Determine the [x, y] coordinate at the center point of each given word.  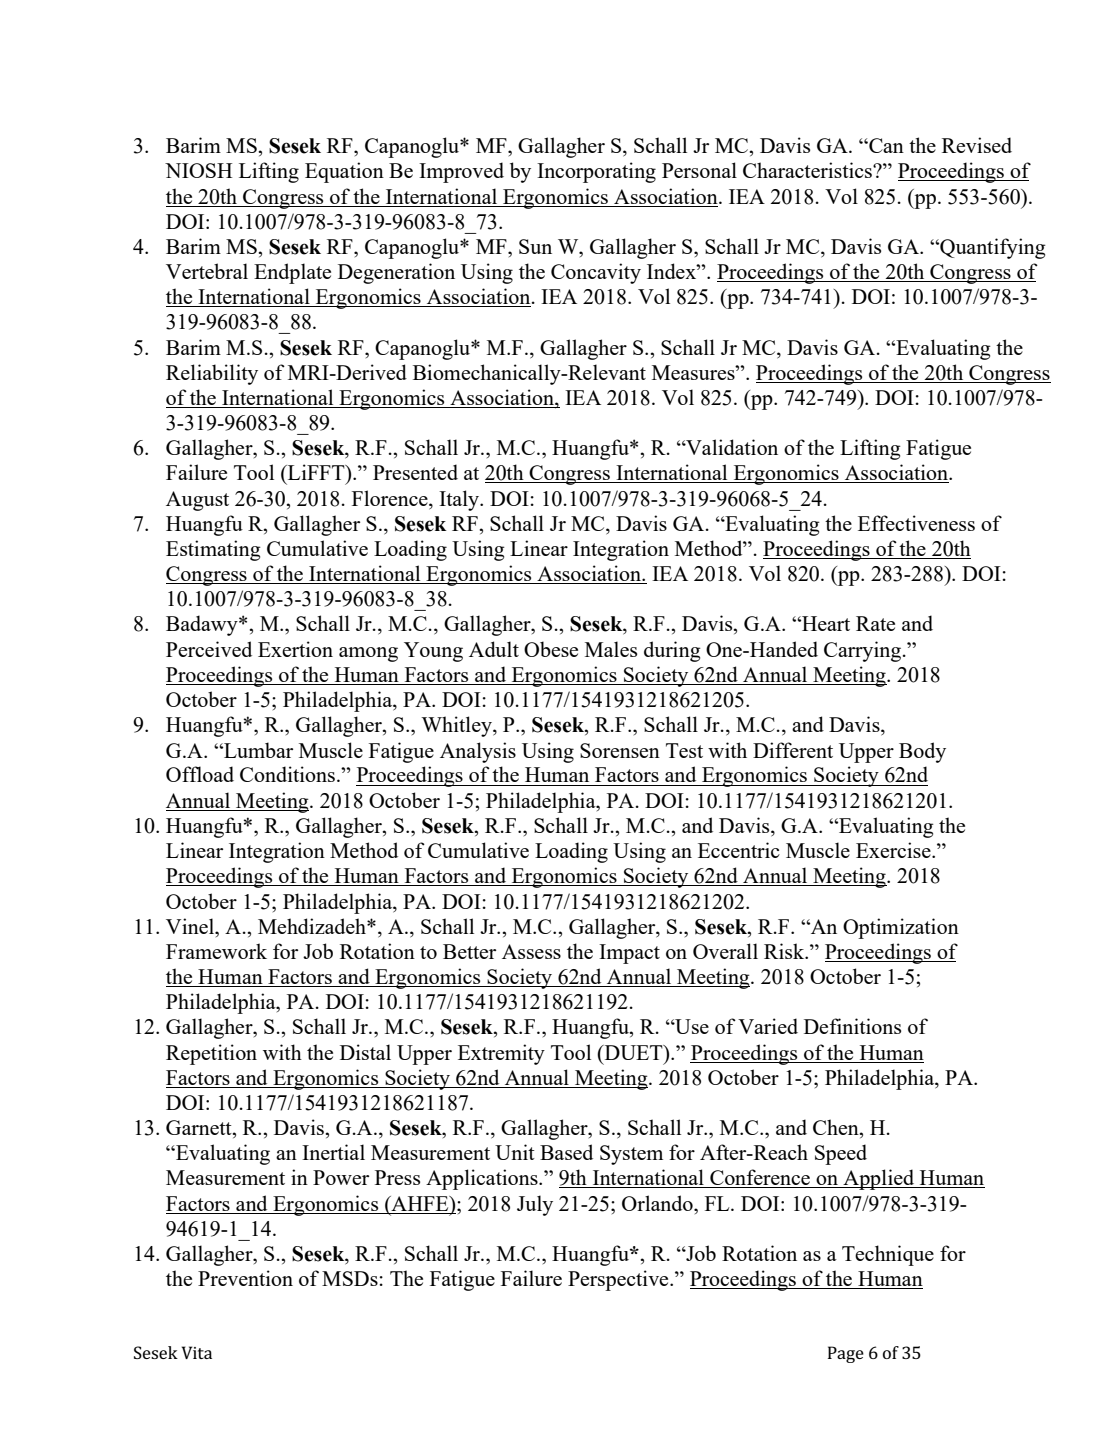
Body [922, 752]
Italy [460, 500]
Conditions [287, 774]
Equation [344, 172]
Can [885, 145]
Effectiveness [916, 523]
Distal [365, 1052]
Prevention [245, 1278]
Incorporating [596, 172]
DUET [633, 1052]
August [197, 501]
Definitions [852, 1026]
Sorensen [620, 750]
